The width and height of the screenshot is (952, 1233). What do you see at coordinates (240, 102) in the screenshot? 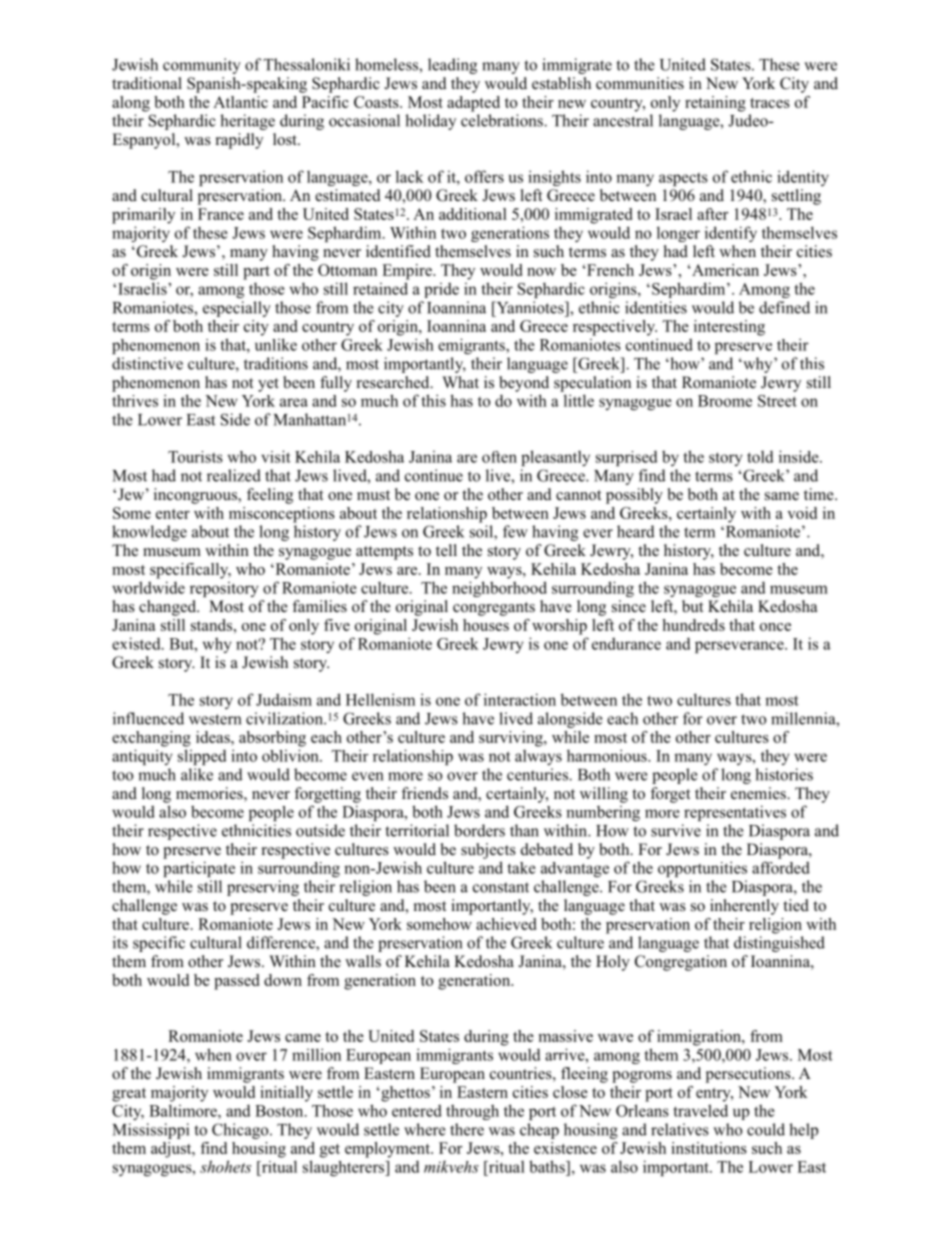
I see `Atlantic` at bounding box center [240, 102].
